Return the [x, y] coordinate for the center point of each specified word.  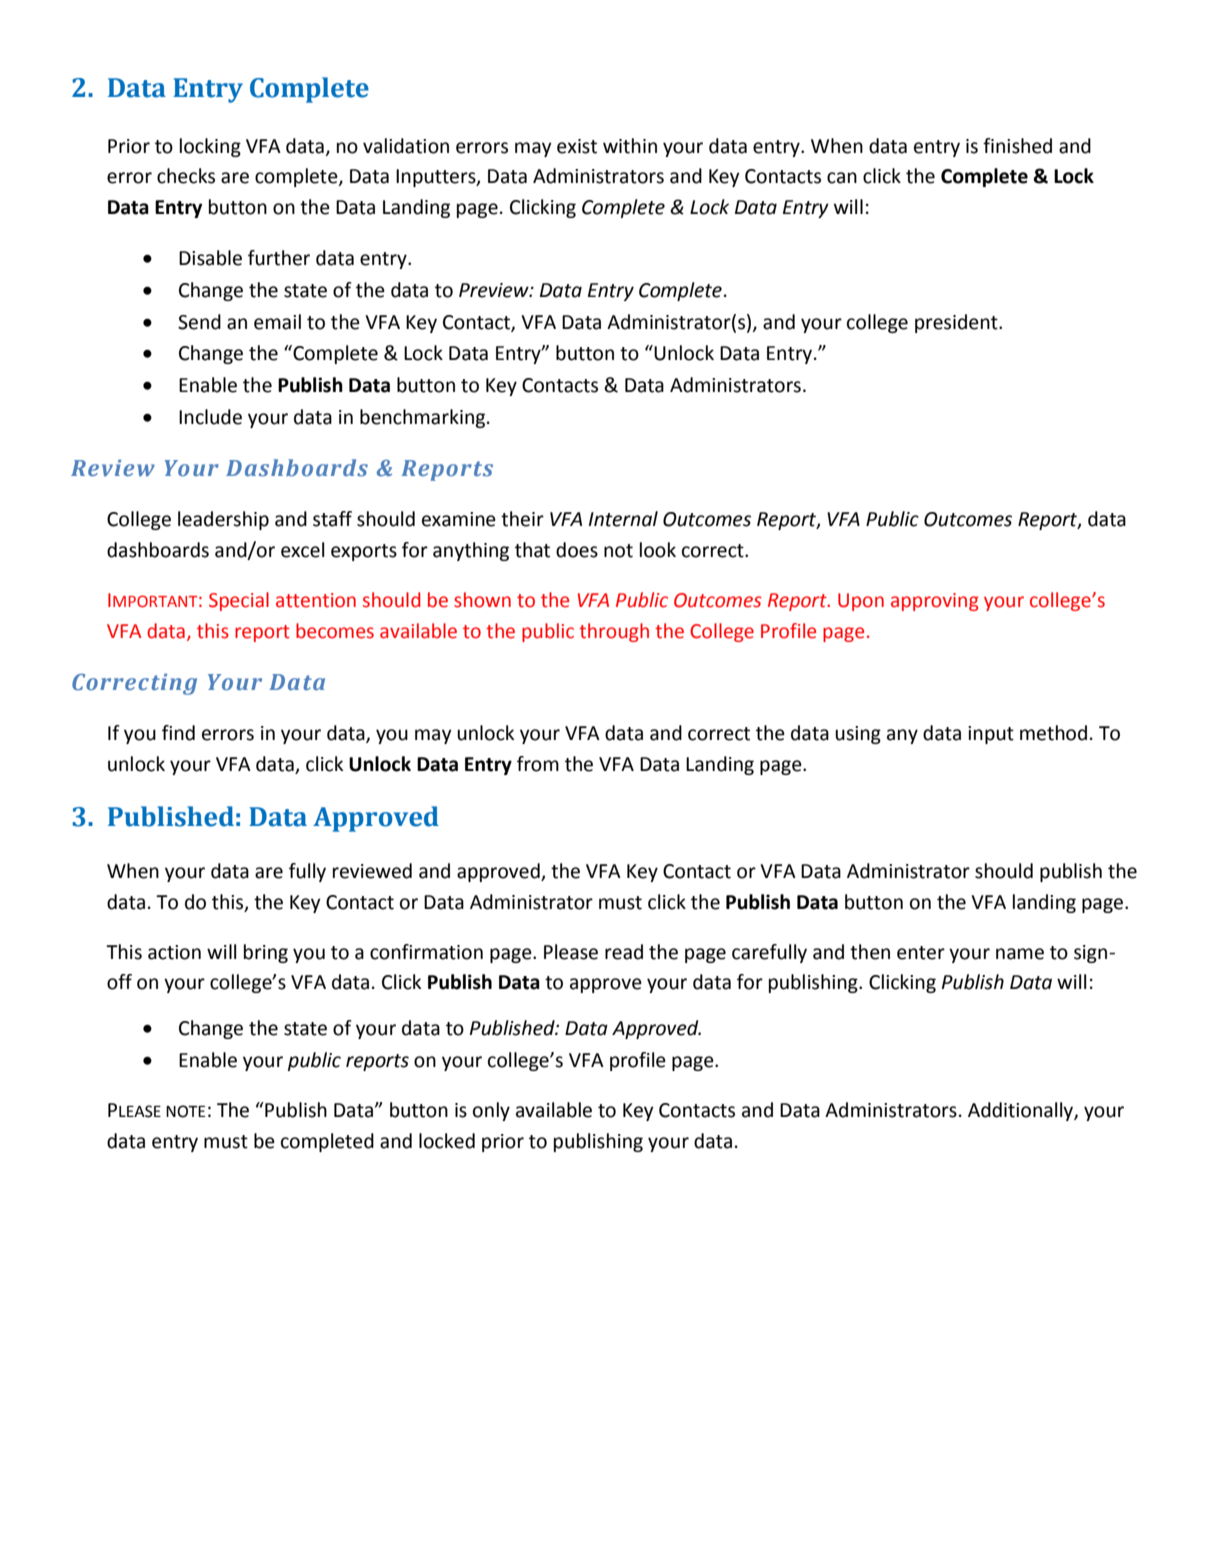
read [624, 952]
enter [921, 953]
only [491, 1111]
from [538, 764]
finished [1017, 146]
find [178, 733]
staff [332, 519]
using [858, 735]
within [630, 146]
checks [186, 176]
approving [935, 602]
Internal [623, 519]
